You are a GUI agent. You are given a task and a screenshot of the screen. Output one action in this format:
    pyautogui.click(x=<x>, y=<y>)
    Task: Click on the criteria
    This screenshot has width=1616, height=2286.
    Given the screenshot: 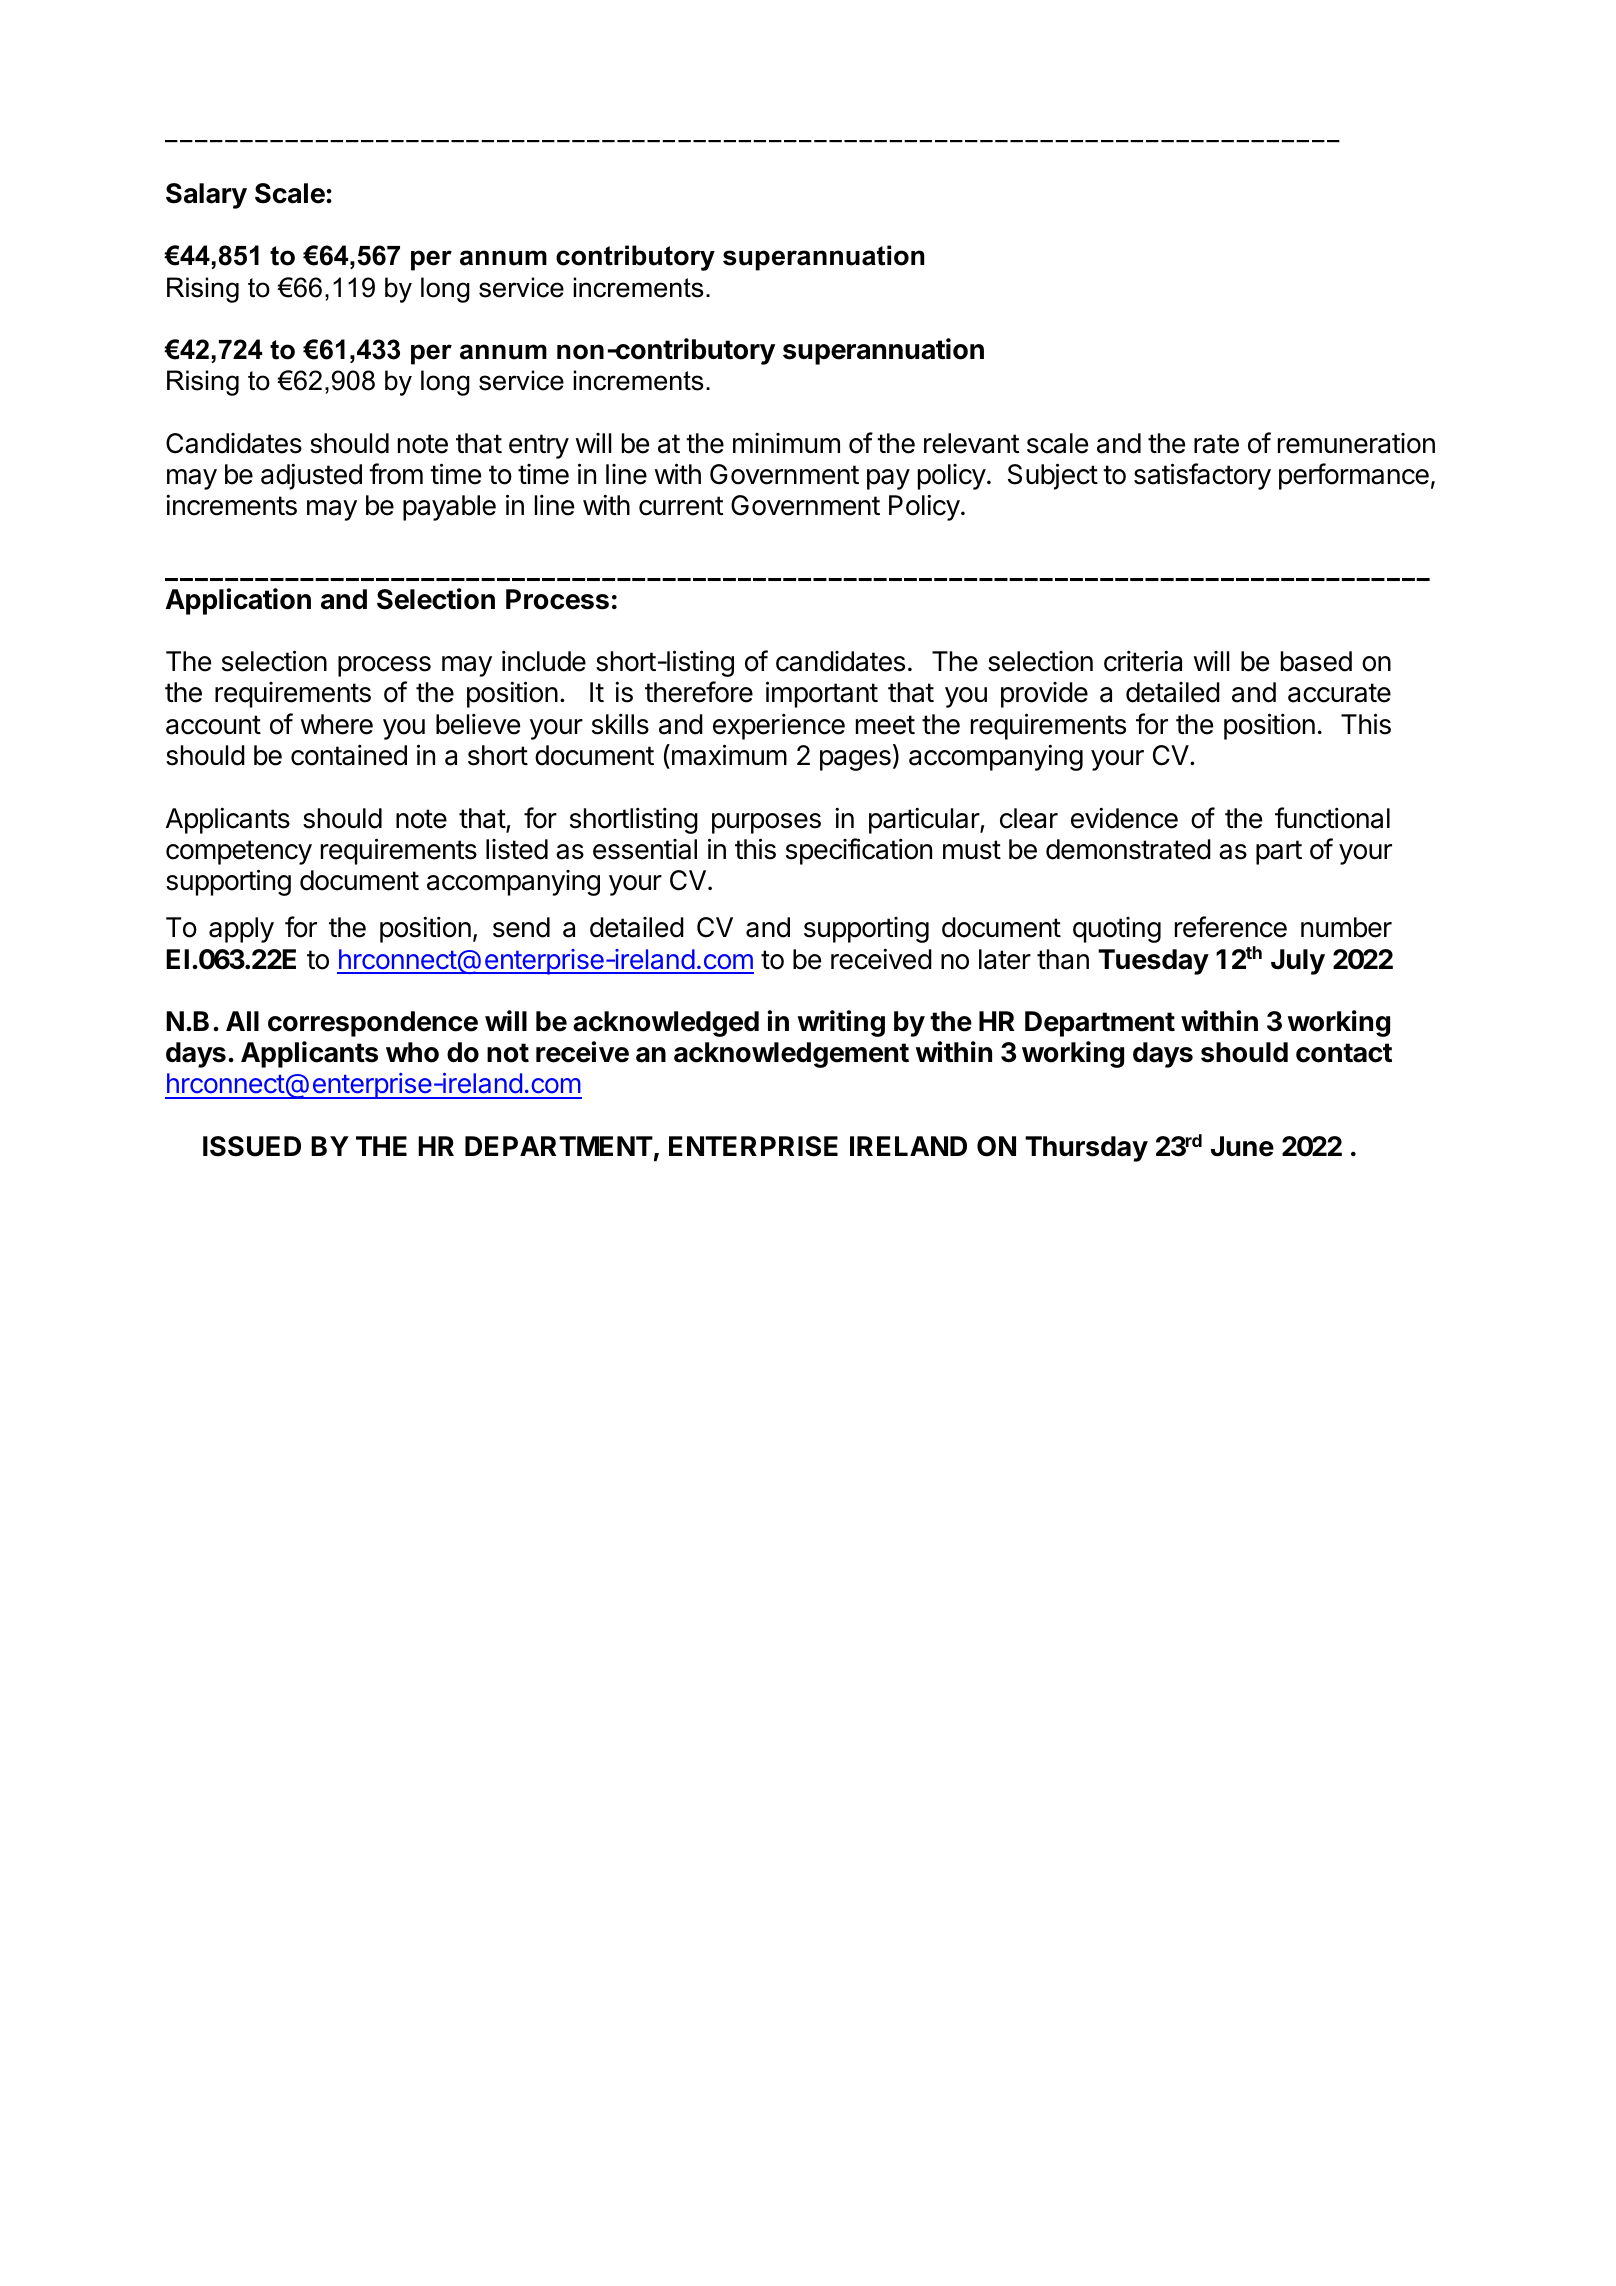 What is the action you would take?
    pyautogui.click(x=1143, y=661)
